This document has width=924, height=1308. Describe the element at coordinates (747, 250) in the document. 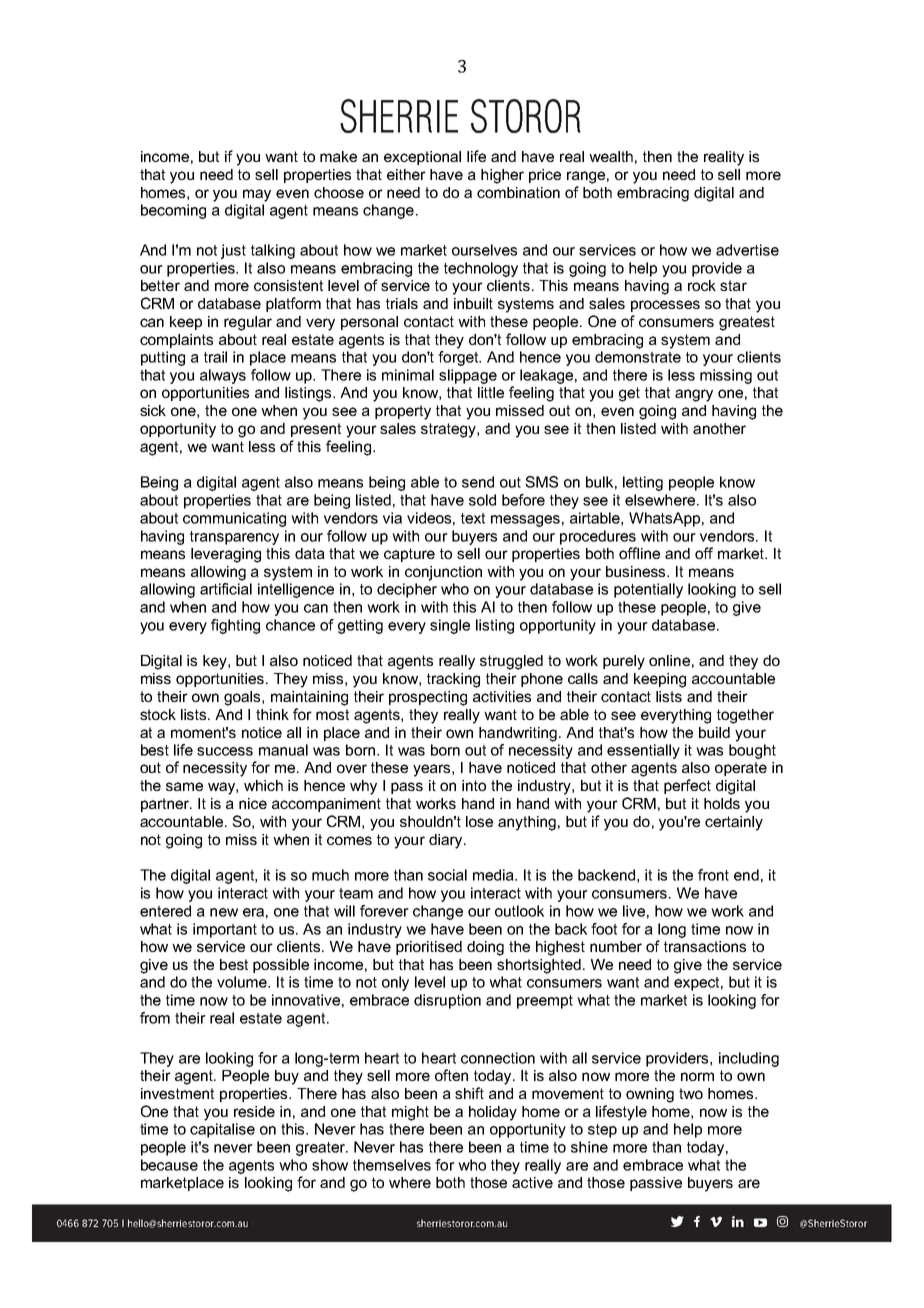

I see `advertise` at that location.
